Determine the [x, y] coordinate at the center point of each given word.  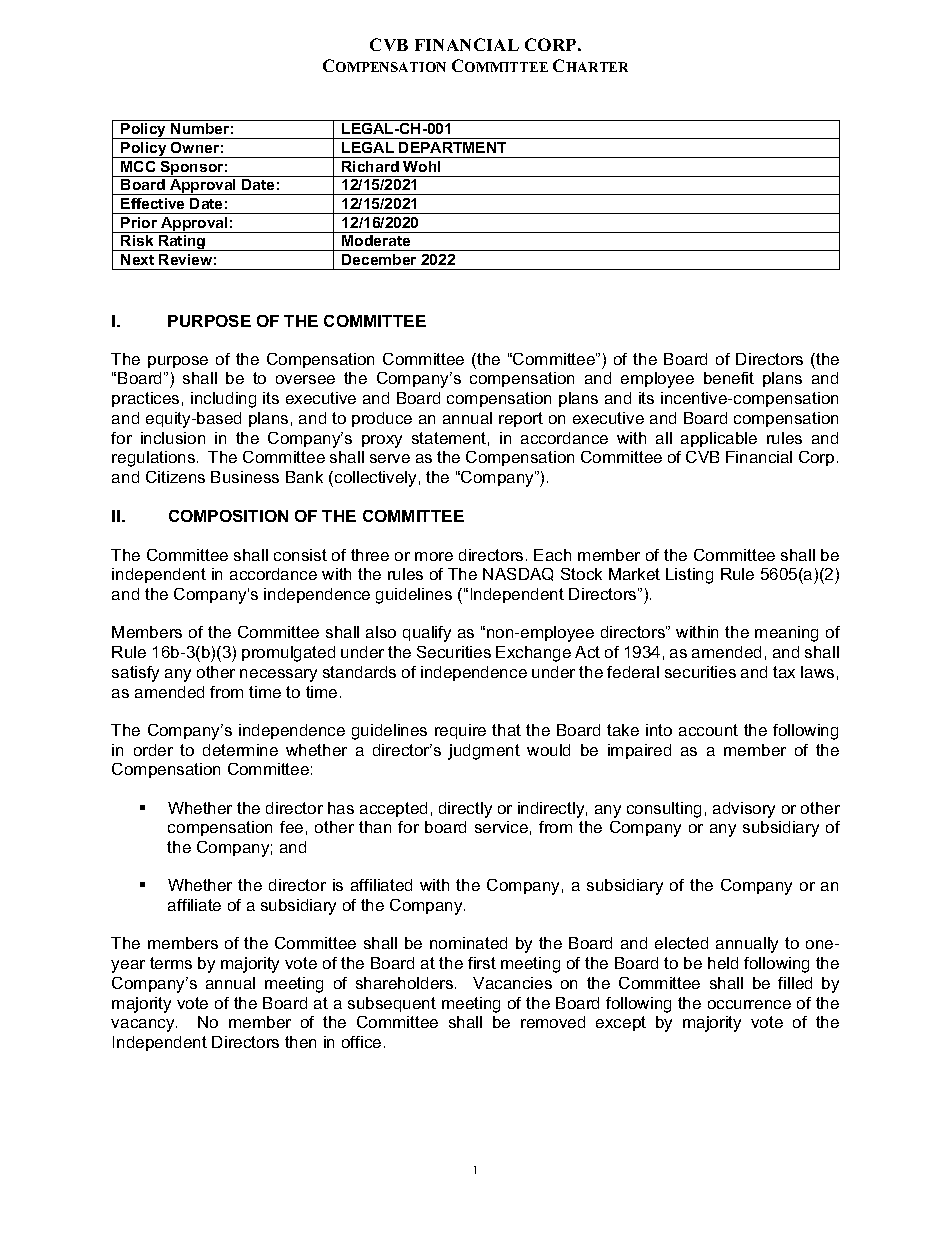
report [521, 419]
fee [291, 827]
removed [553, 1022]
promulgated [288, 654]
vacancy [144, 1025]
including [223, 400]
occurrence [749, 1004]
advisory [744, 810]
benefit [729, 378]
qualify [427, 634]
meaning [786, 634]
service [501, 827]
